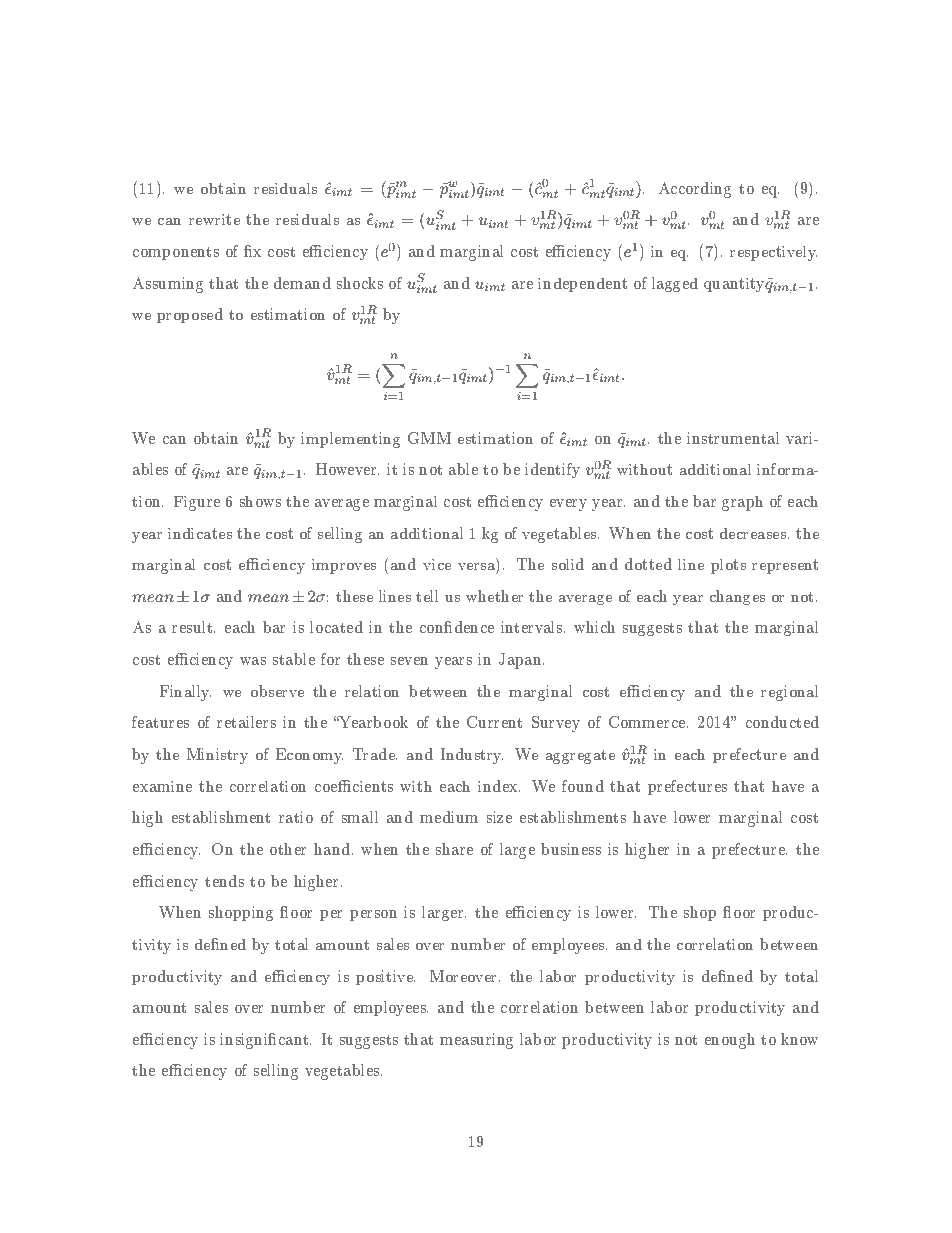  Describe the element at coordinates (260, 501) in the image. I see `shows` at that location.
